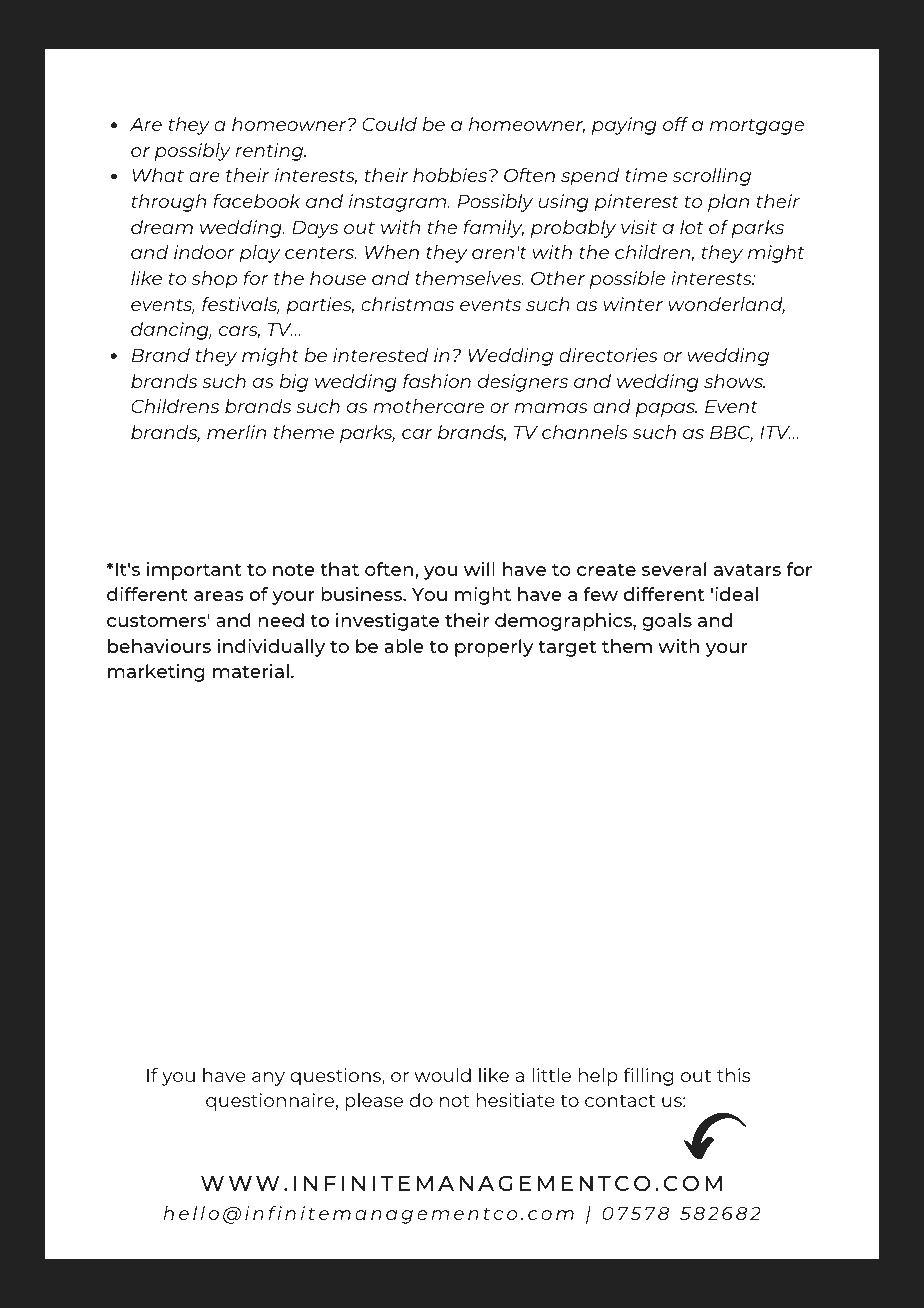 Image resolution: width=924 pixels, height=1308 pixels. Describe the element at coordinates (451, 175) in the screenshot. I see `hobbies` at that location.
